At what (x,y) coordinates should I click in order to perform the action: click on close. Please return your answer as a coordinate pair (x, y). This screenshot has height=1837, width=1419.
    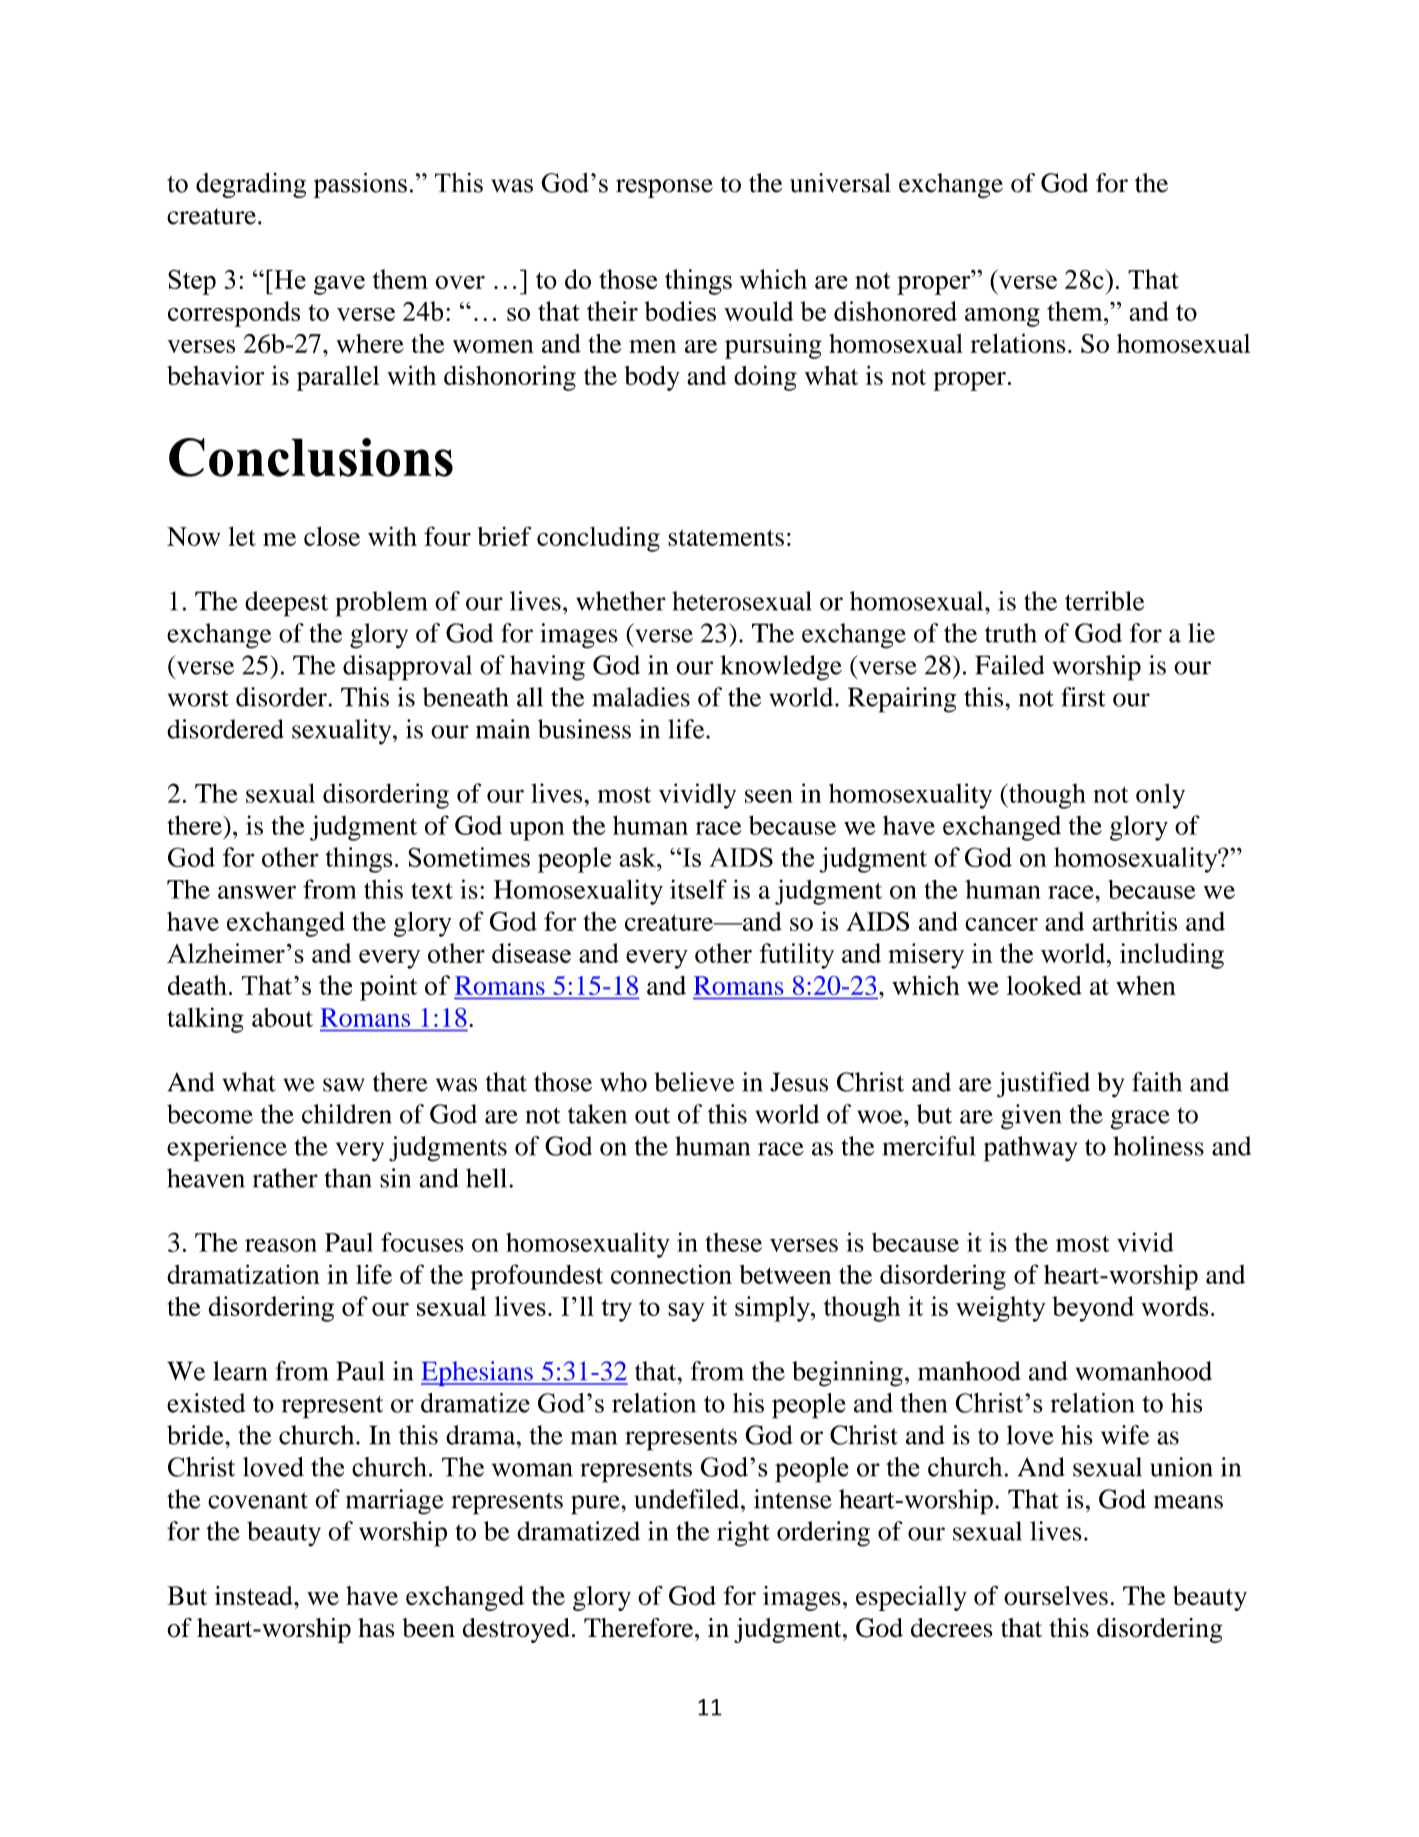
    Looking at the image, I should click on (332, 536).
